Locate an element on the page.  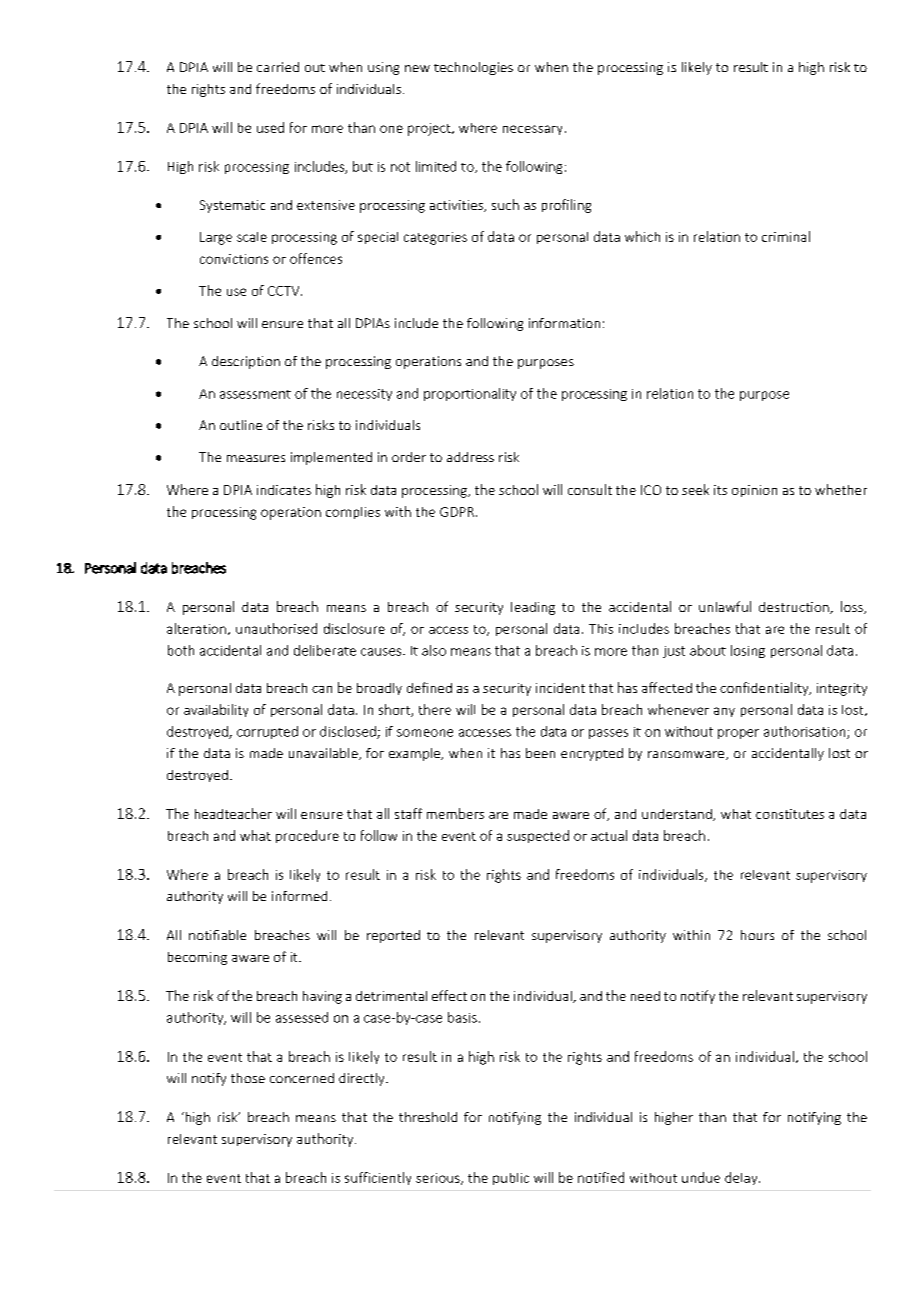
leading is located at coordinates (533, 608).
